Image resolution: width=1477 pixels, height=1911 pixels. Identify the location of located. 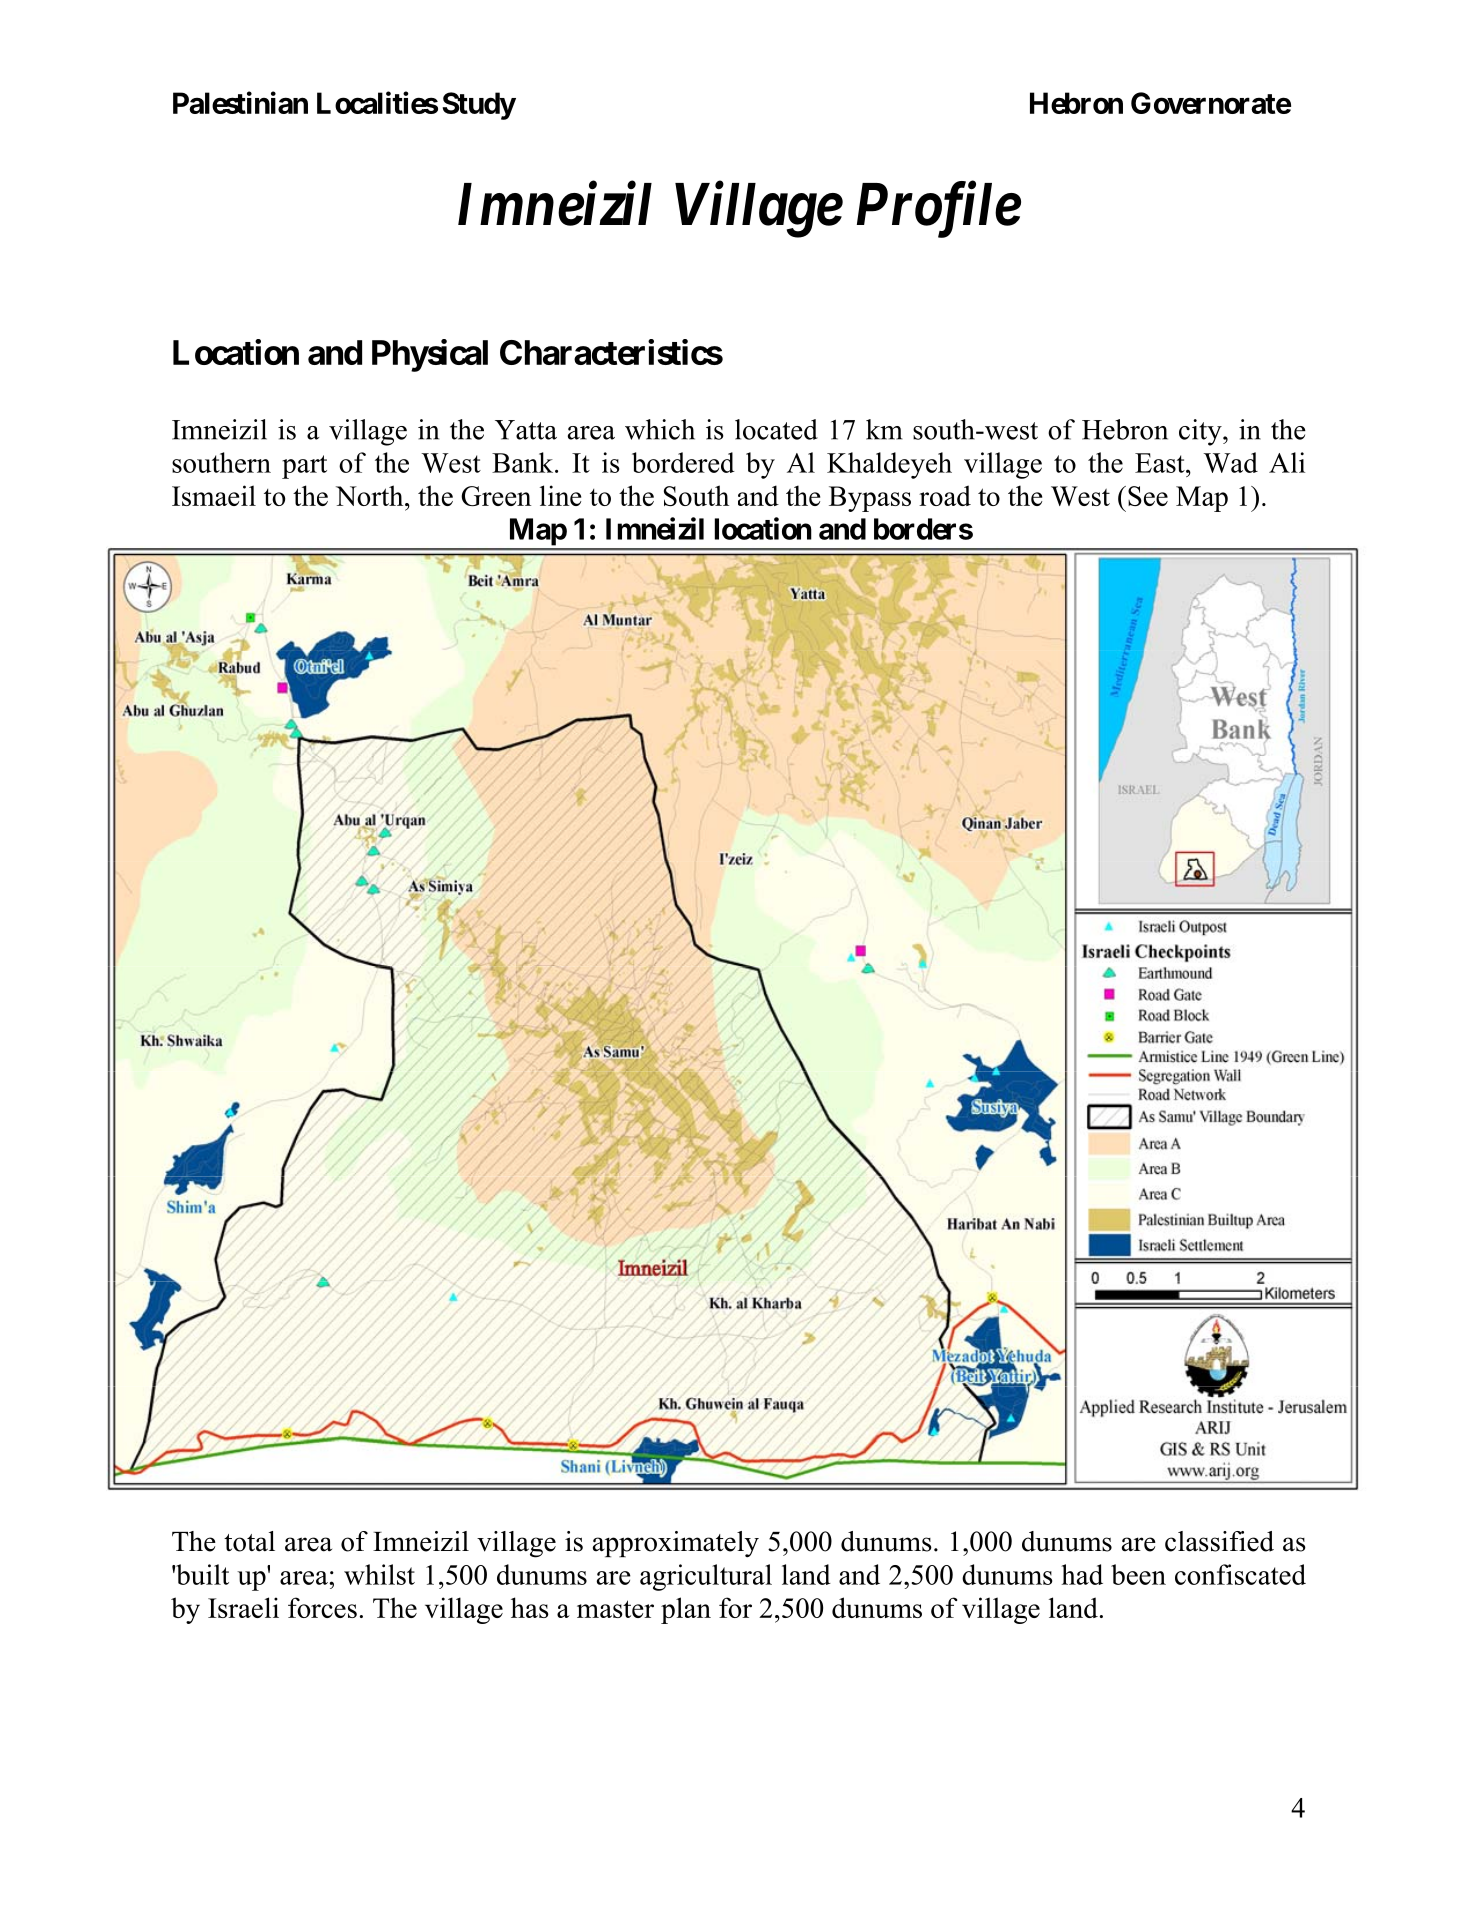
(776, 429).
